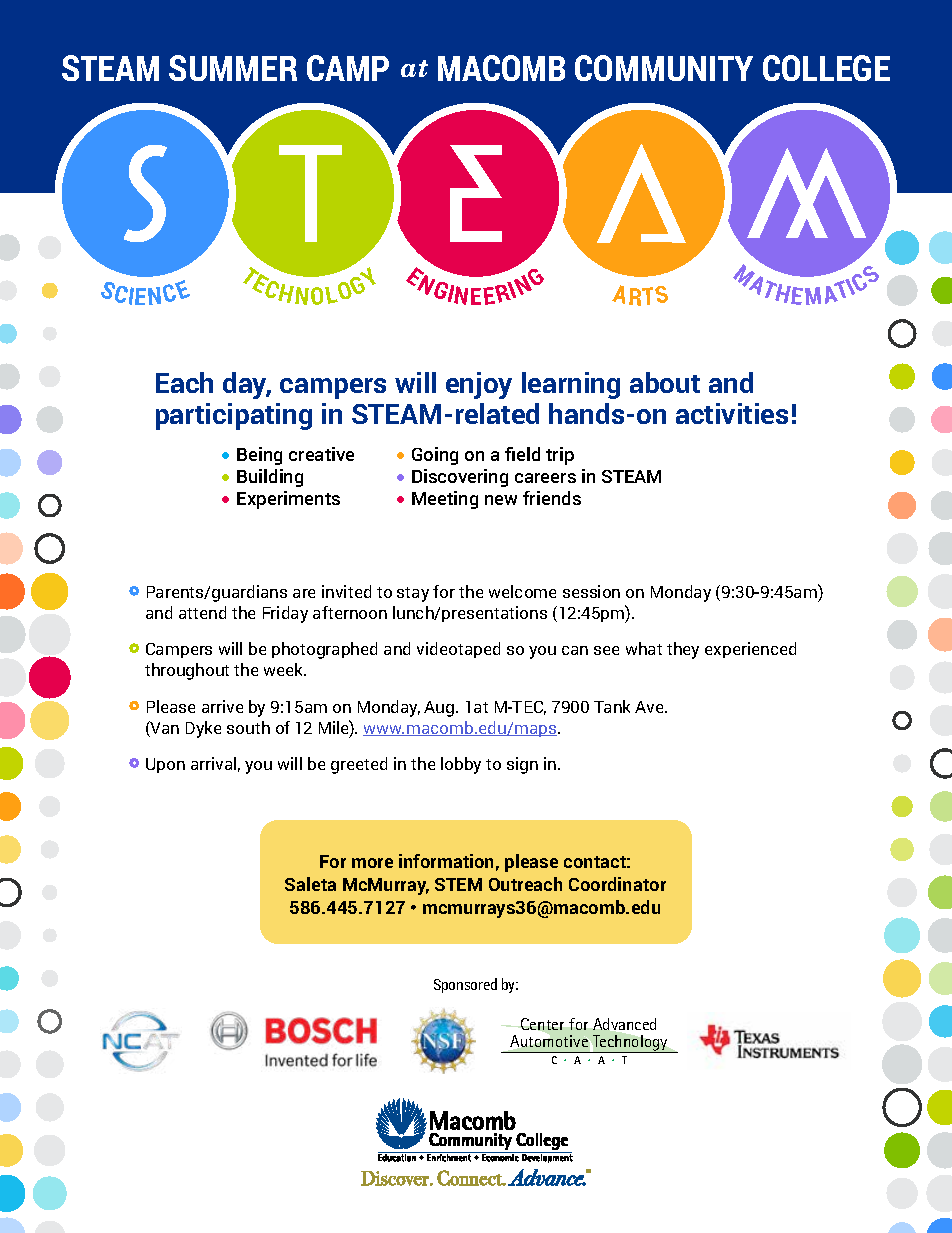  I want to click on activities, so click(732, 413).
